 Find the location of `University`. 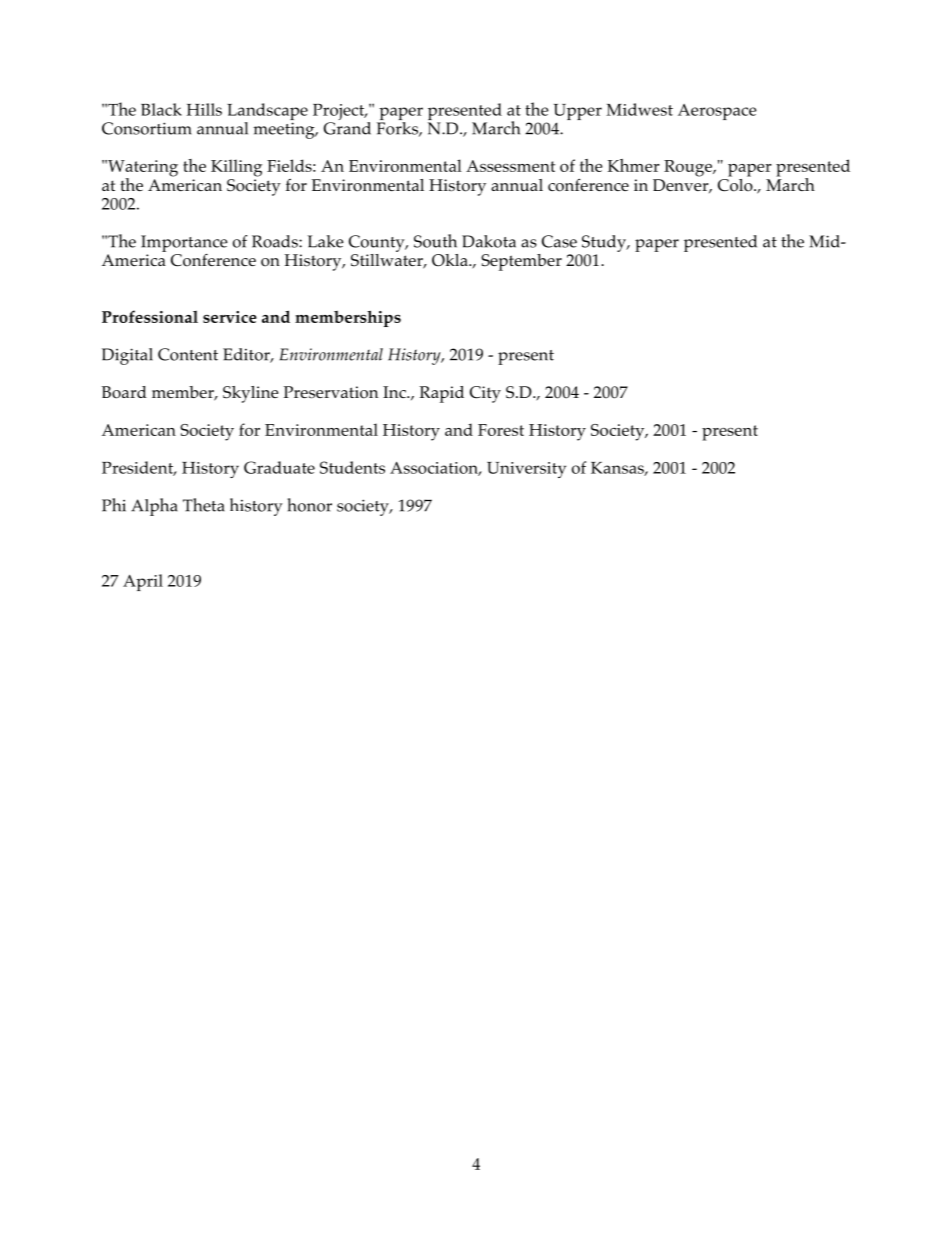

University is located at coordinates (526, 470).
